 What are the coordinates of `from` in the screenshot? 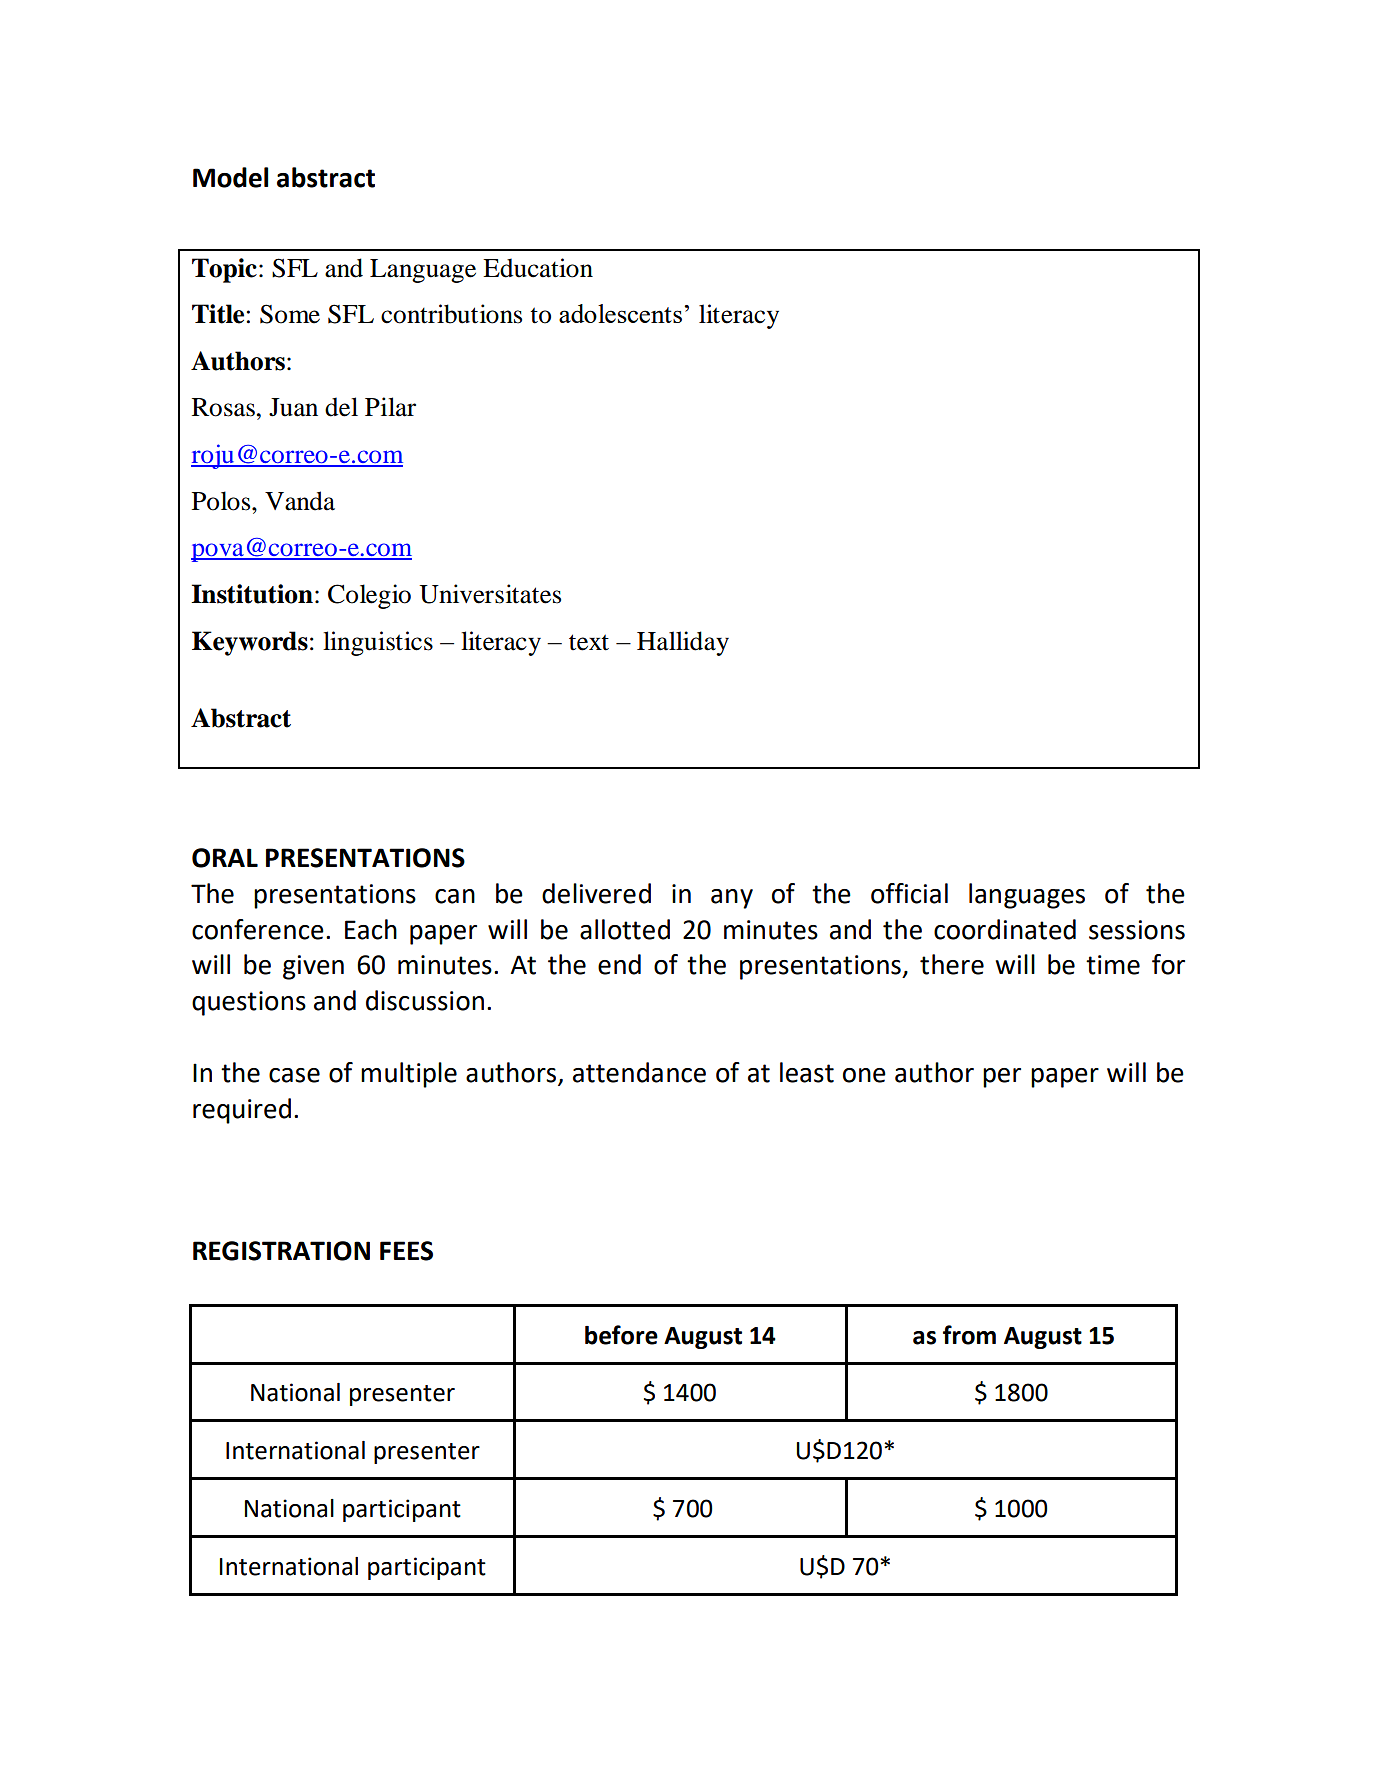 It's located at (969, 1335).
